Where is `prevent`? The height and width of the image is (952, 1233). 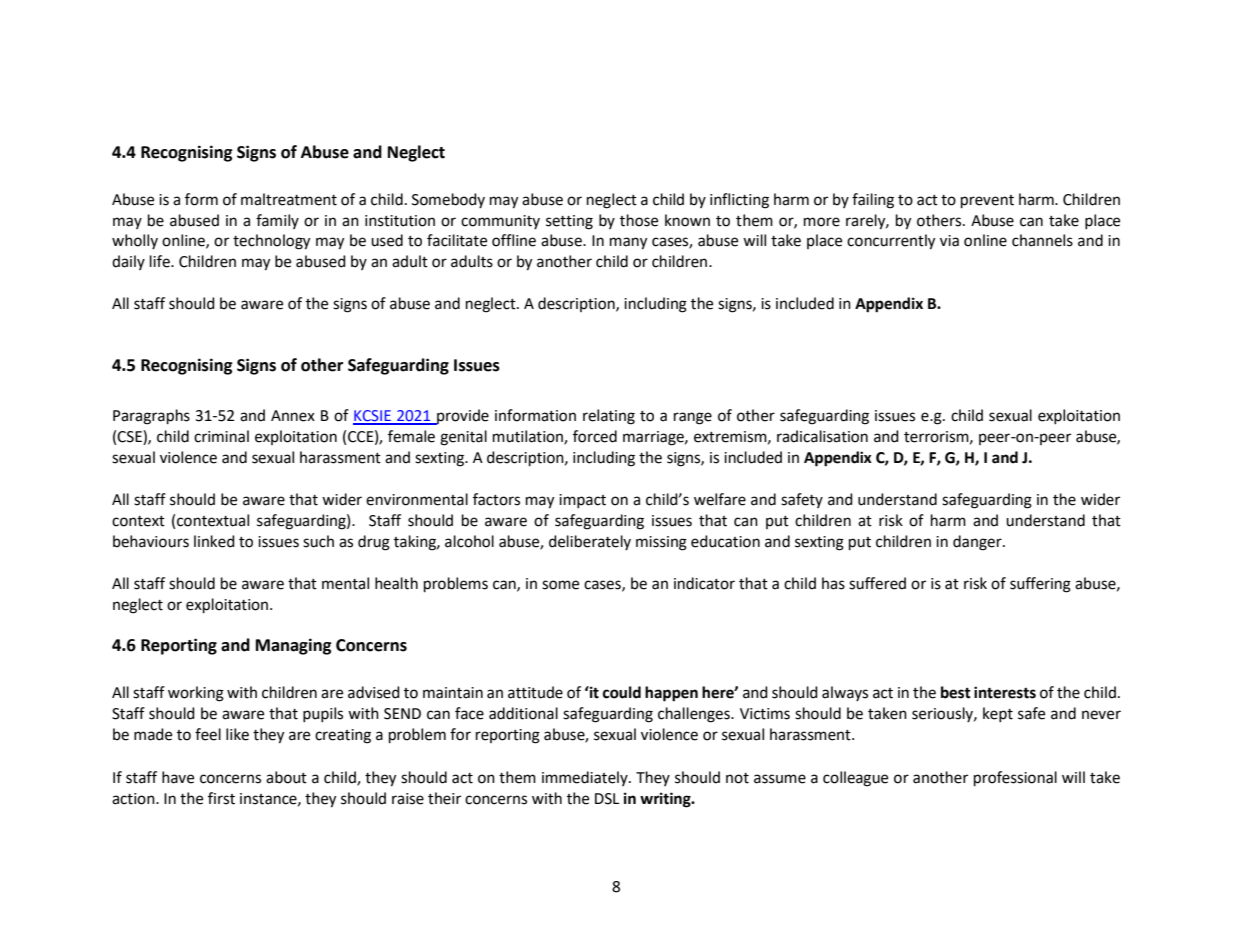
prevent is located at coordinates (987, 202).
